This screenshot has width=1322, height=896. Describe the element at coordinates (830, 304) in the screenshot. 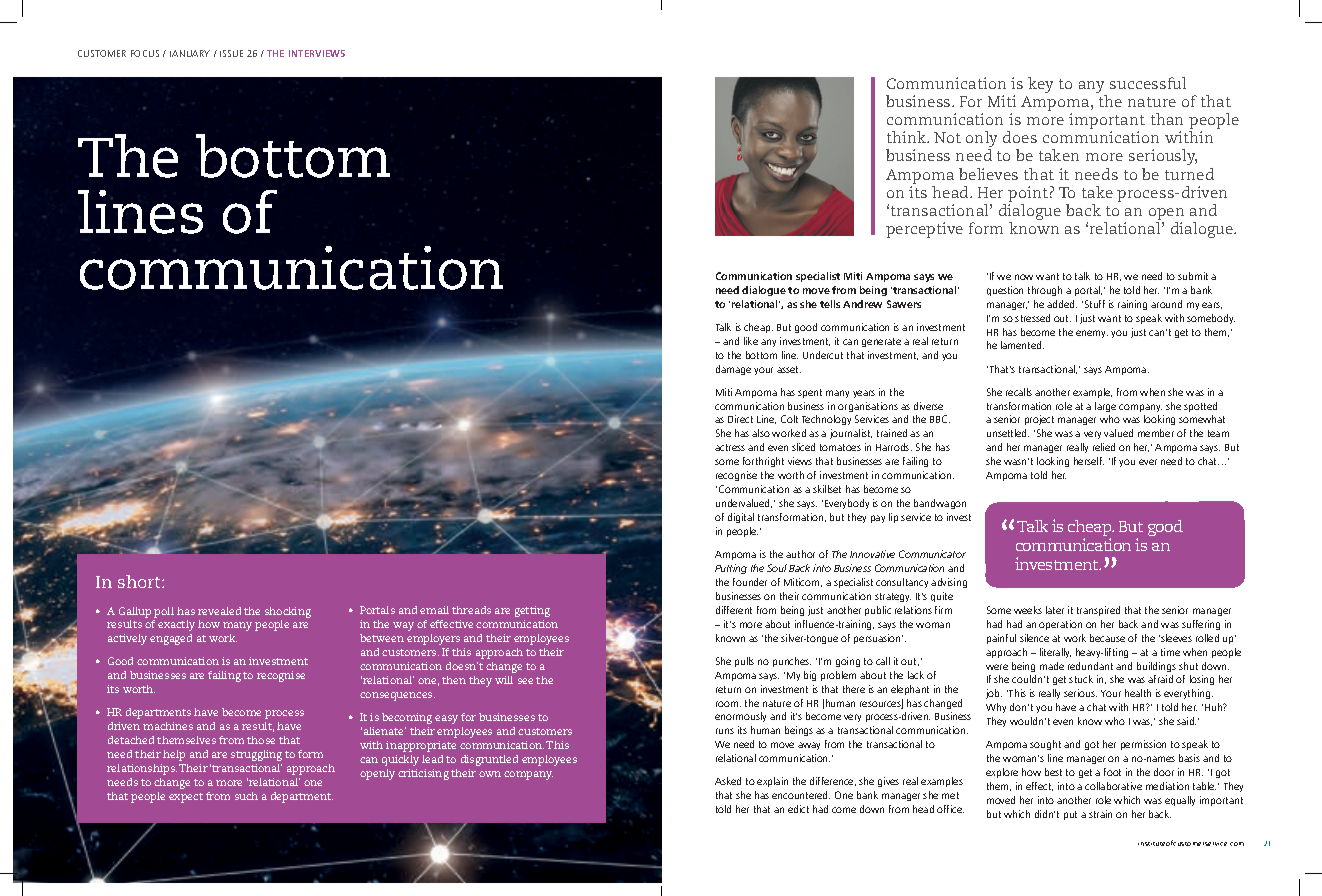

I see `tells` at that location.
